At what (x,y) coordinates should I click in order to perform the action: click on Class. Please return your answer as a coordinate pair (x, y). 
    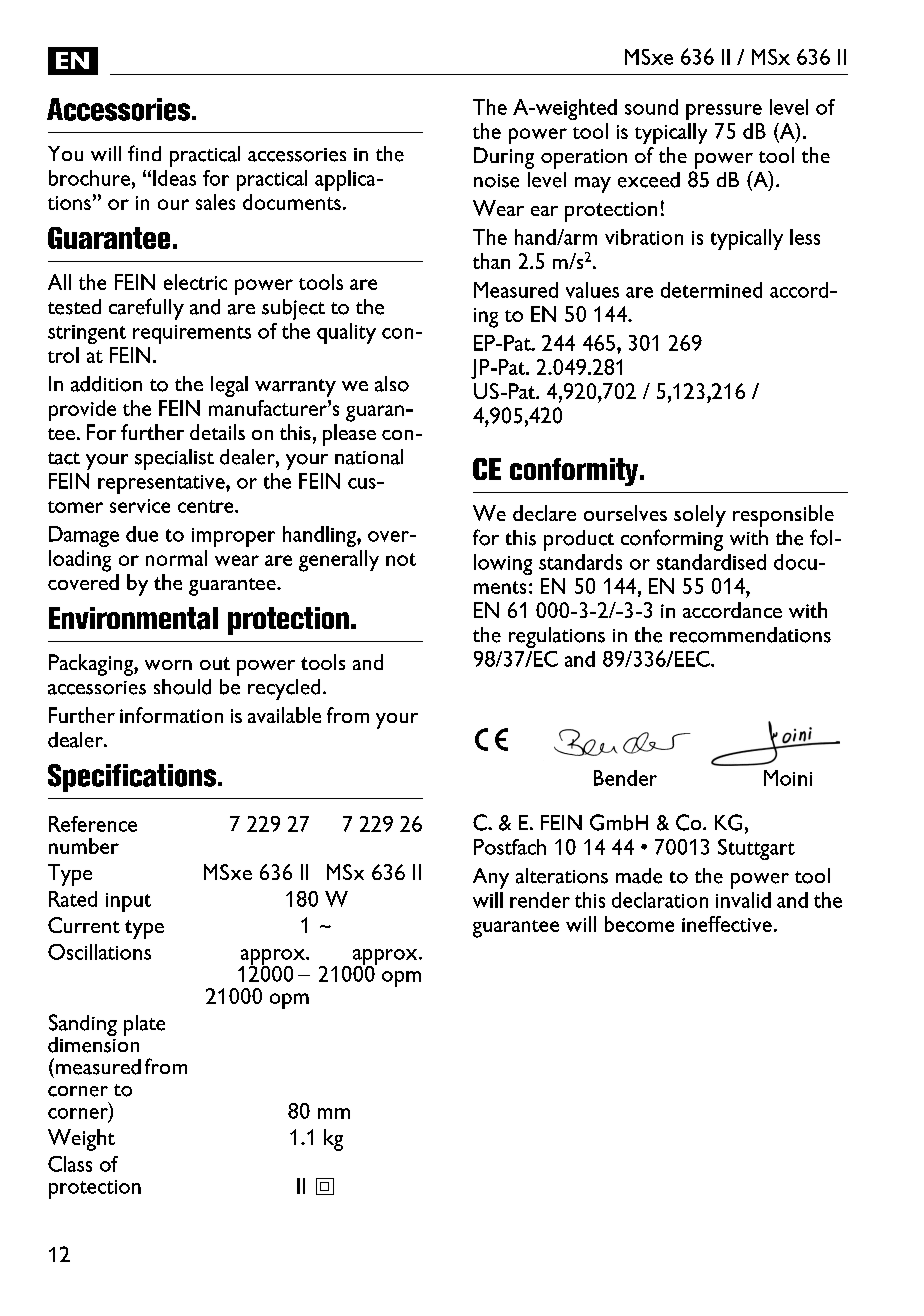
    Looking at the image, I should click on (70, 1164).
